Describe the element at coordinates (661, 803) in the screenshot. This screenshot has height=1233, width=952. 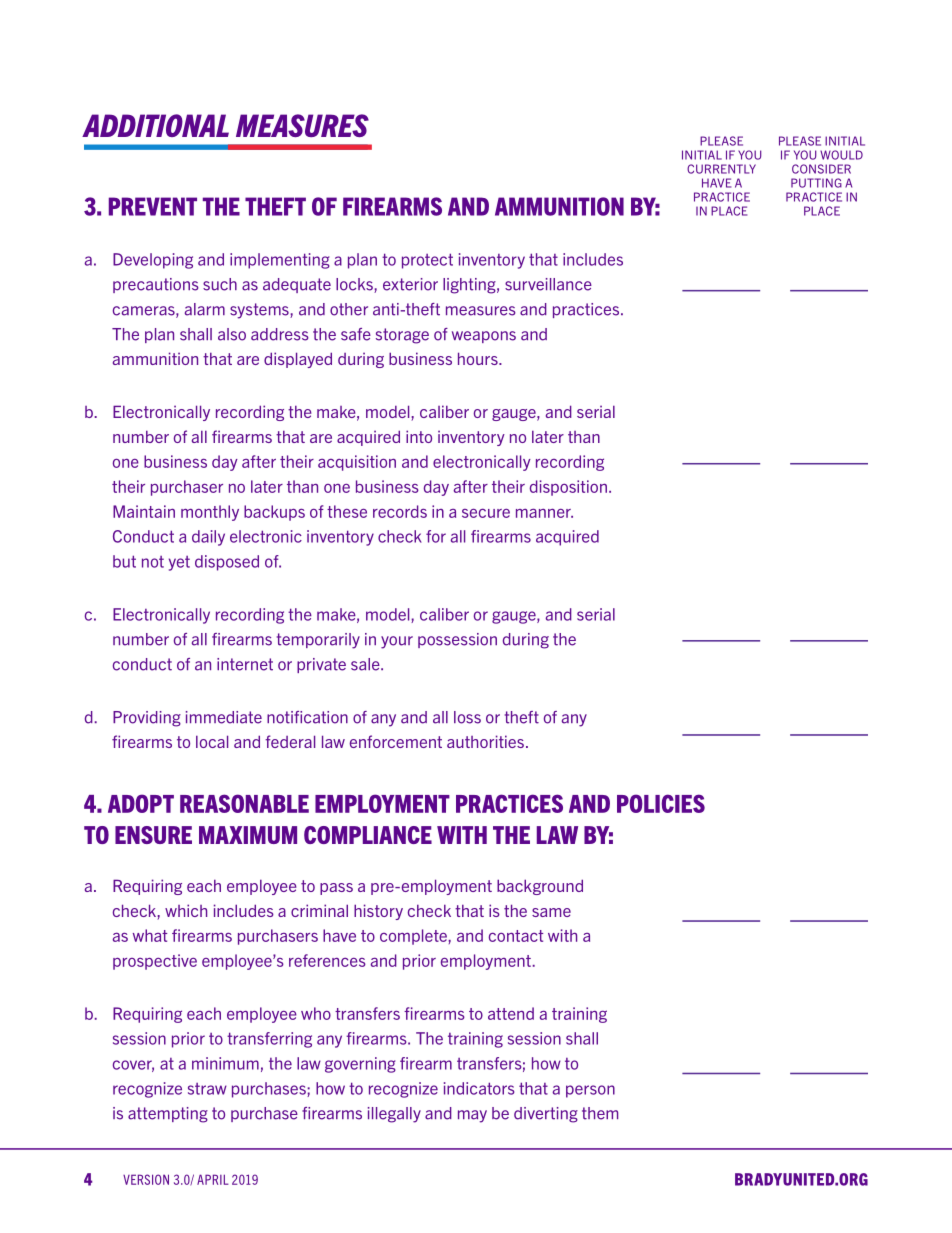
I see `POLICIES` at that location.
